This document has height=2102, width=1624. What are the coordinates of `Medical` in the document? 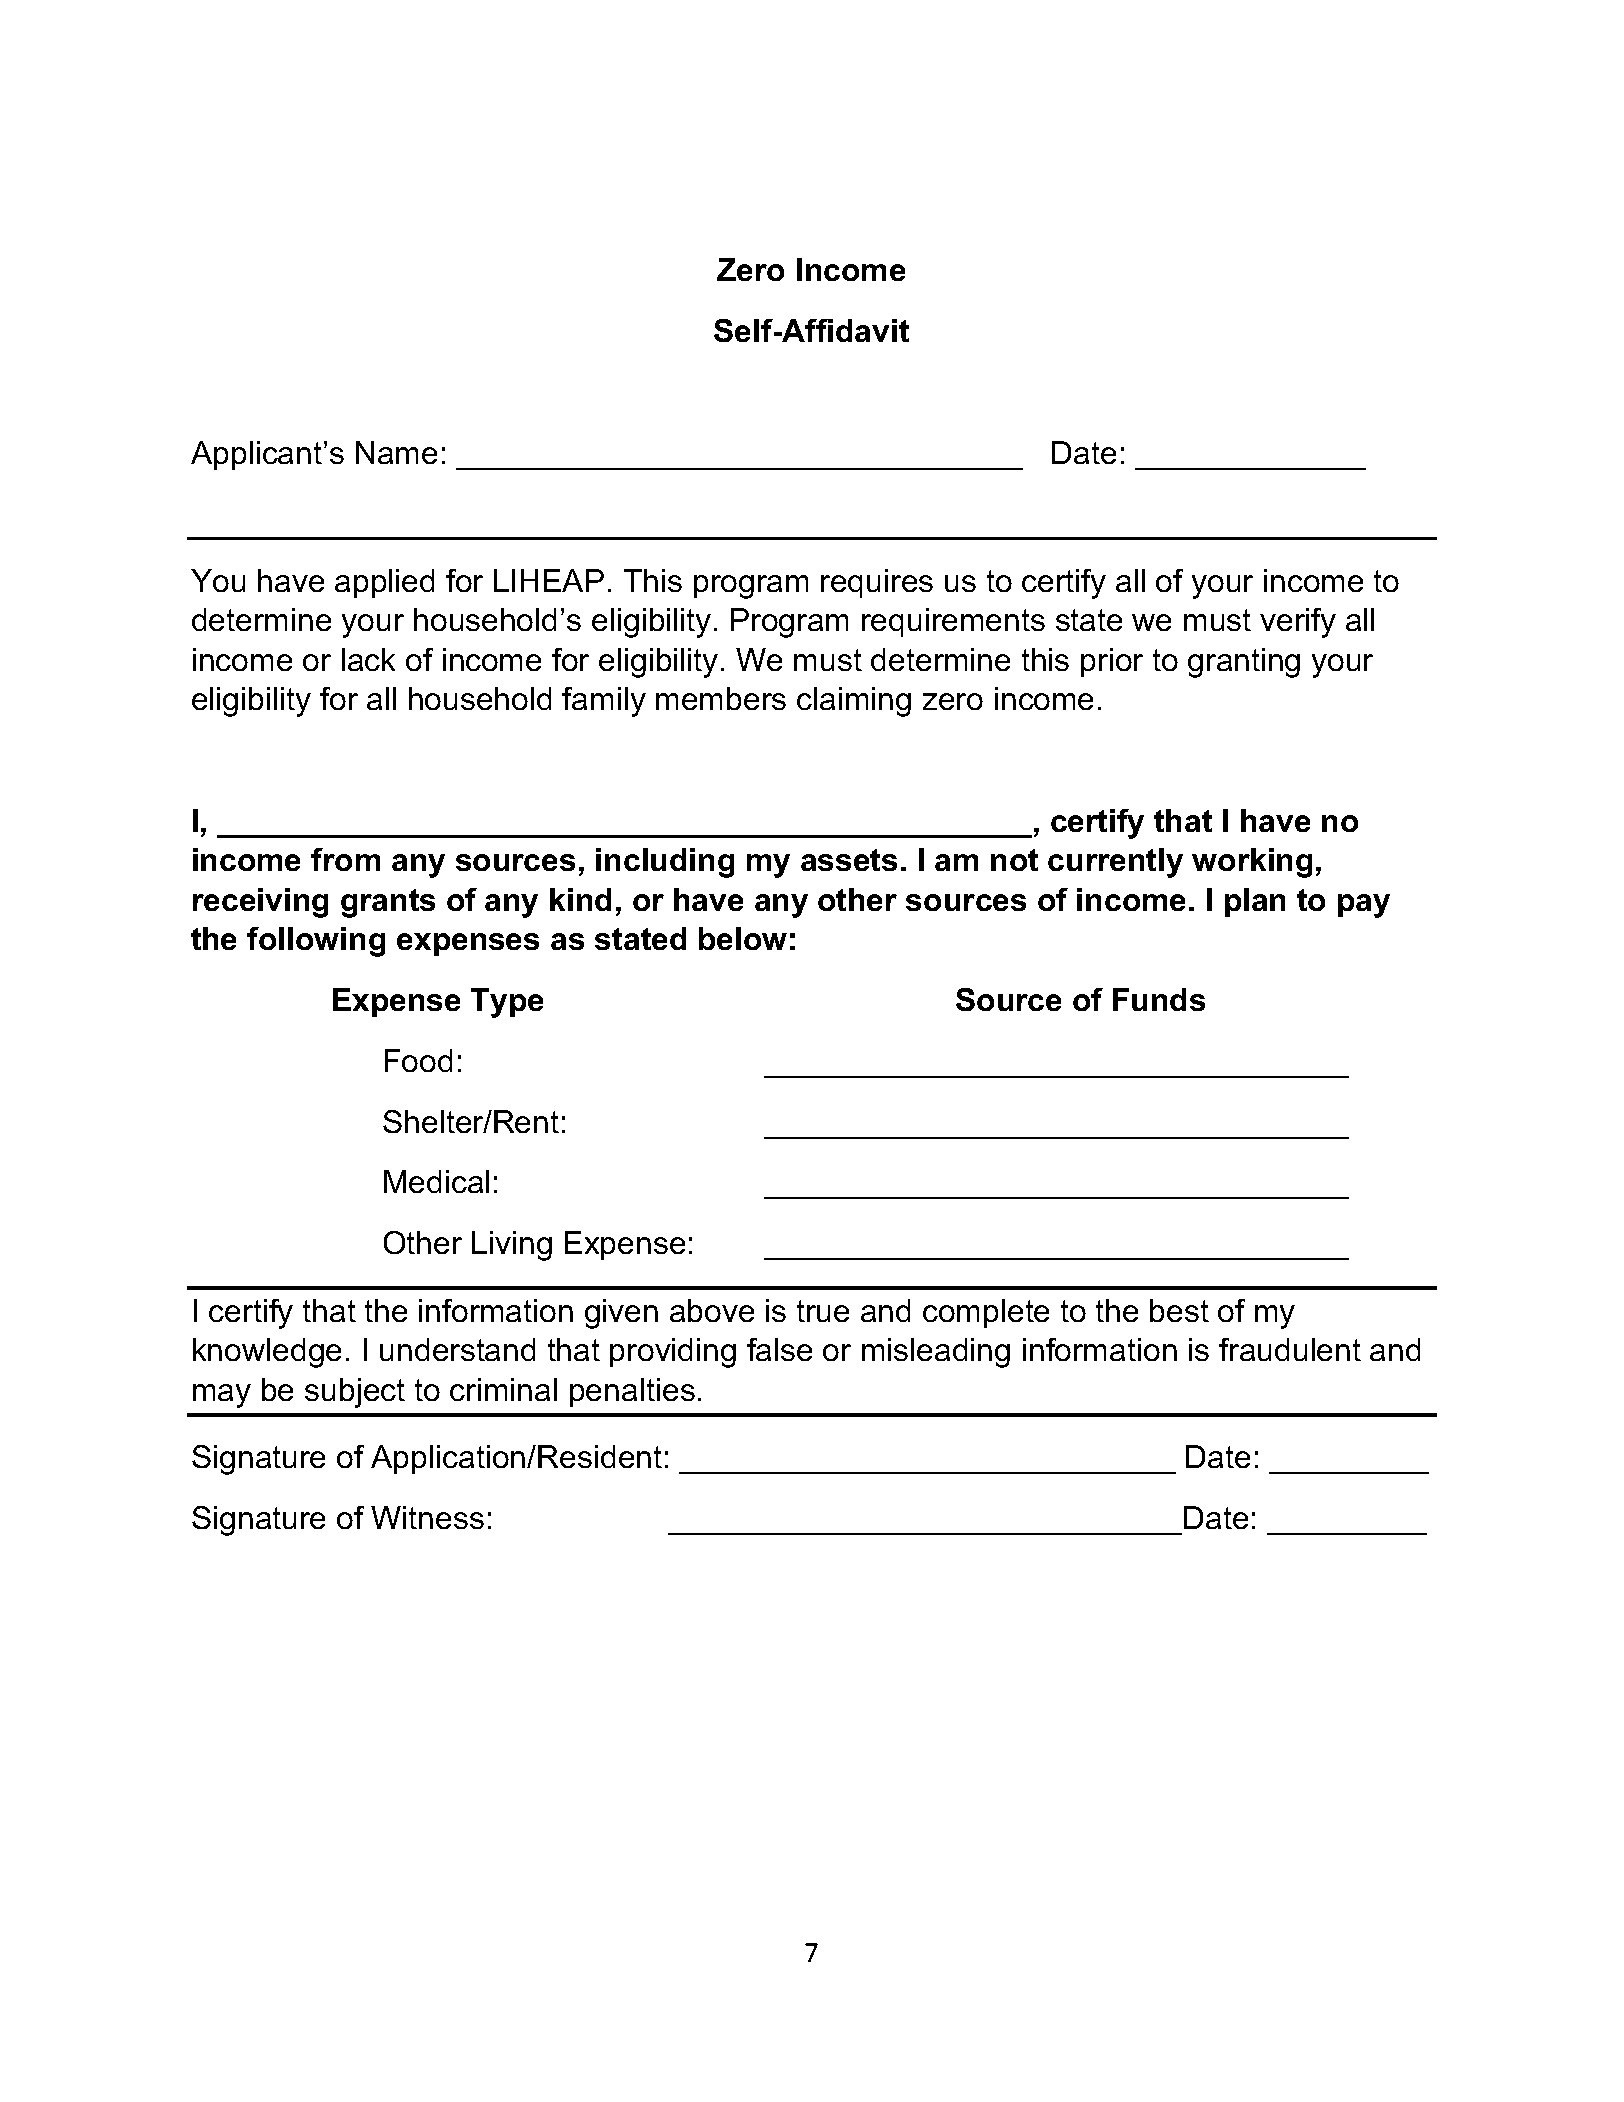 It's located at (436, 1181).
